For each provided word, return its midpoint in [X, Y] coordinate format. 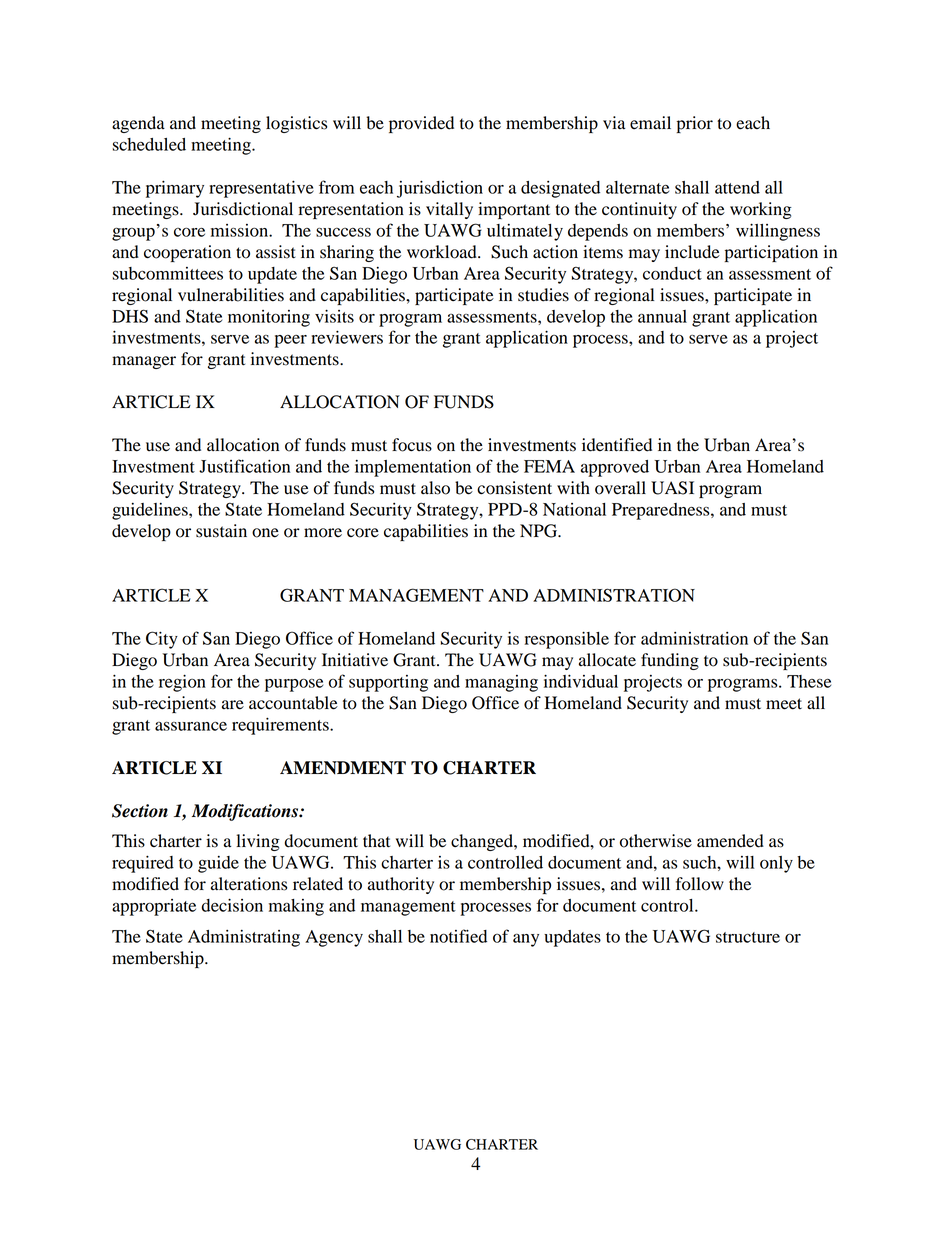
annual [662, 316]
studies [543, 295]
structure [748, 937]
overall [620, 488]
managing [501, 683]
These [809, 681]
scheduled [149, 144]
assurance [191, 726]
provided [421, 124]
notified [458, 936]
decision [232, 905]
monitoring [269, 318]
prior [695, 124]
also [435, 488]
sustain [221, 531]
